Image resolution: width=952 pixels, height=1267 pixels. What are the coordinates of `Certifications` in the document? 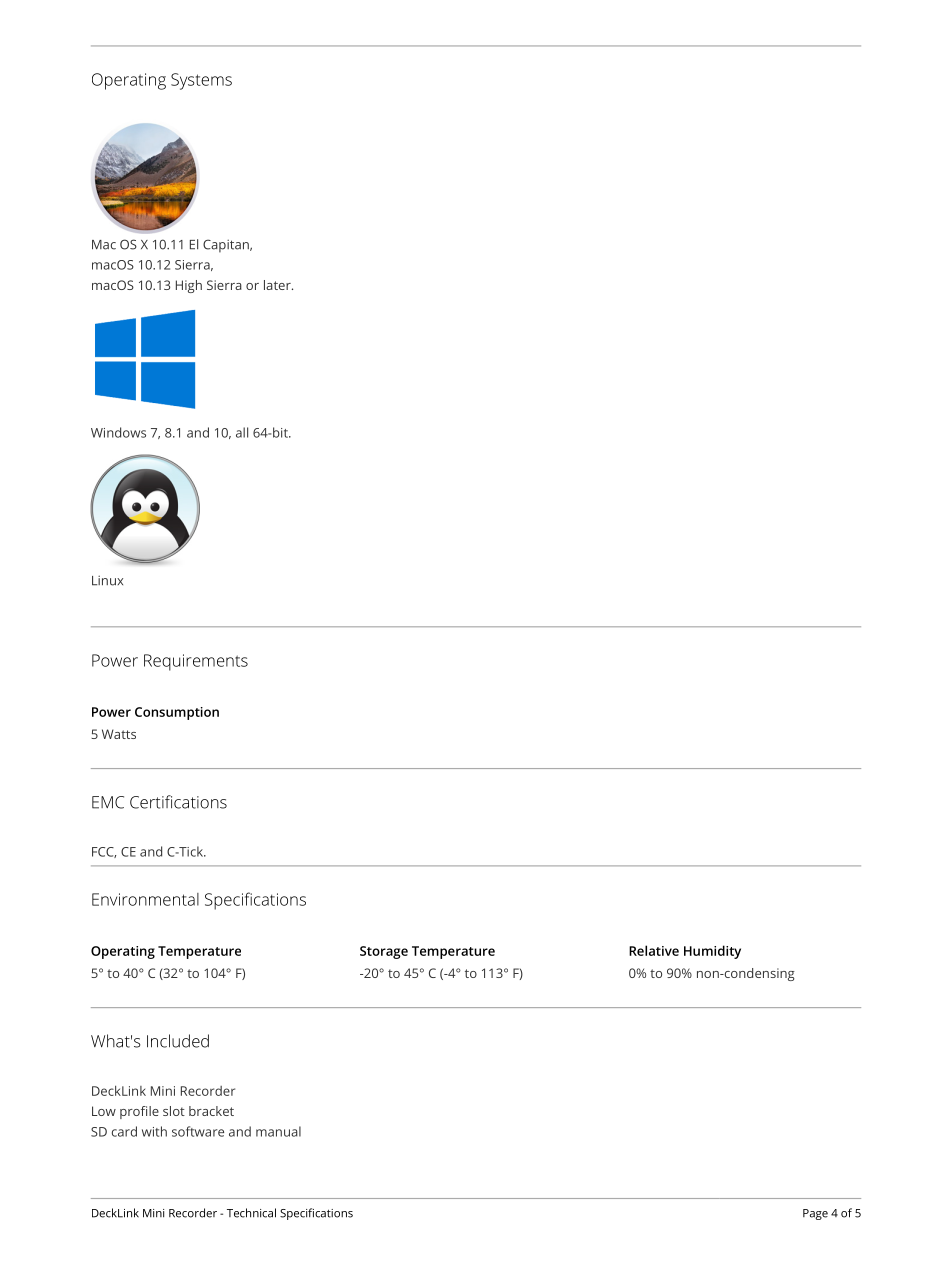 It's located at (178, 802).
